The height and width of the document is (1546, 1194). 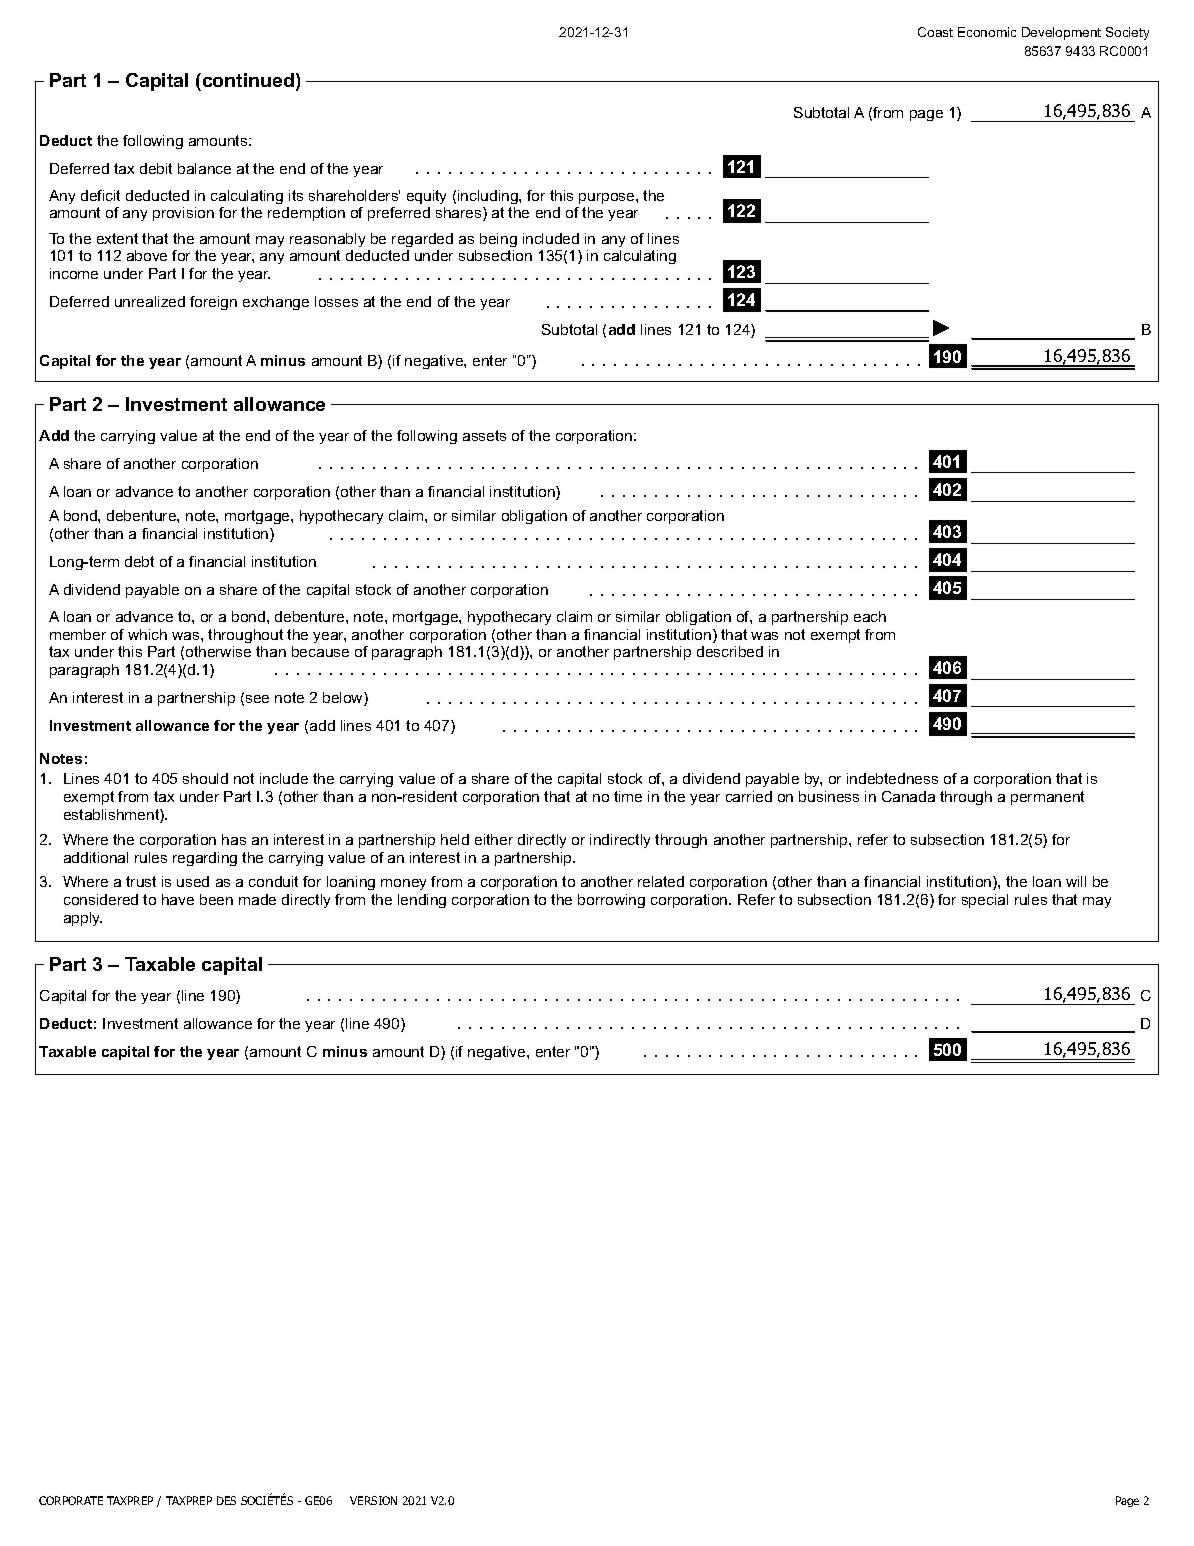 What do you see at coordinates (628, 796) in the document?
I see `time` at bounding box center [628, 796].
